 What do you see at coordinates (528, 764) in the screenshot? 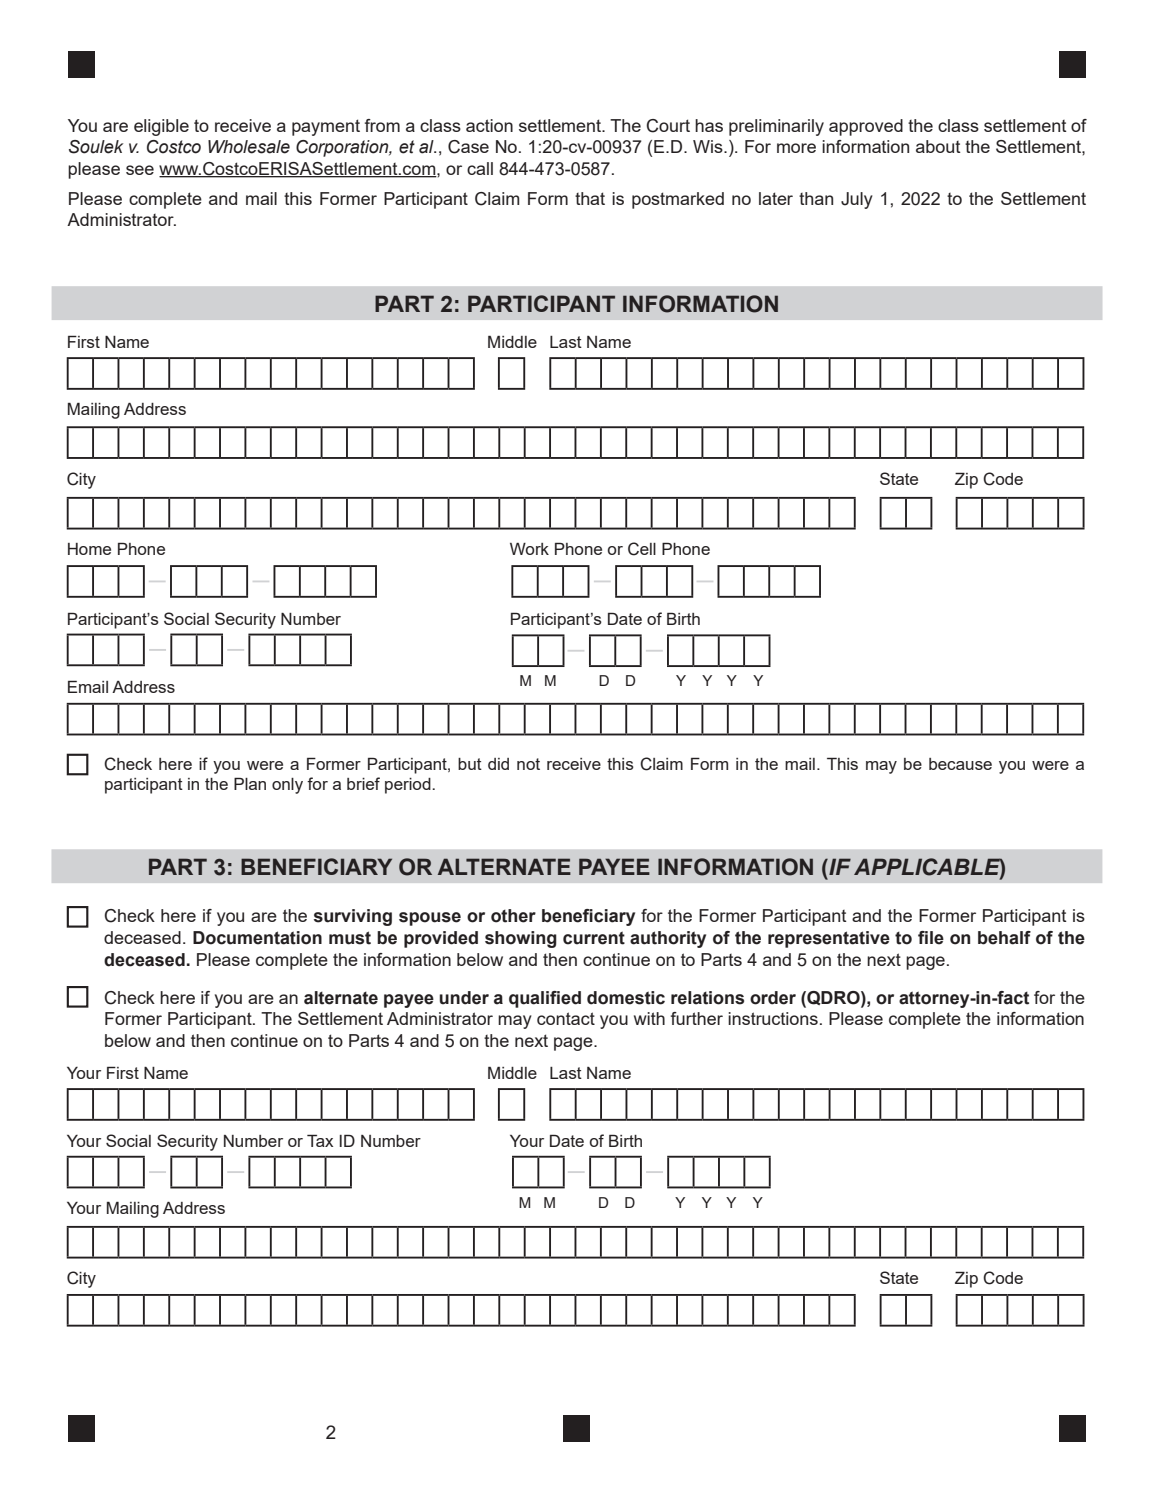
I see `not` at bounding box center [528, 764].
